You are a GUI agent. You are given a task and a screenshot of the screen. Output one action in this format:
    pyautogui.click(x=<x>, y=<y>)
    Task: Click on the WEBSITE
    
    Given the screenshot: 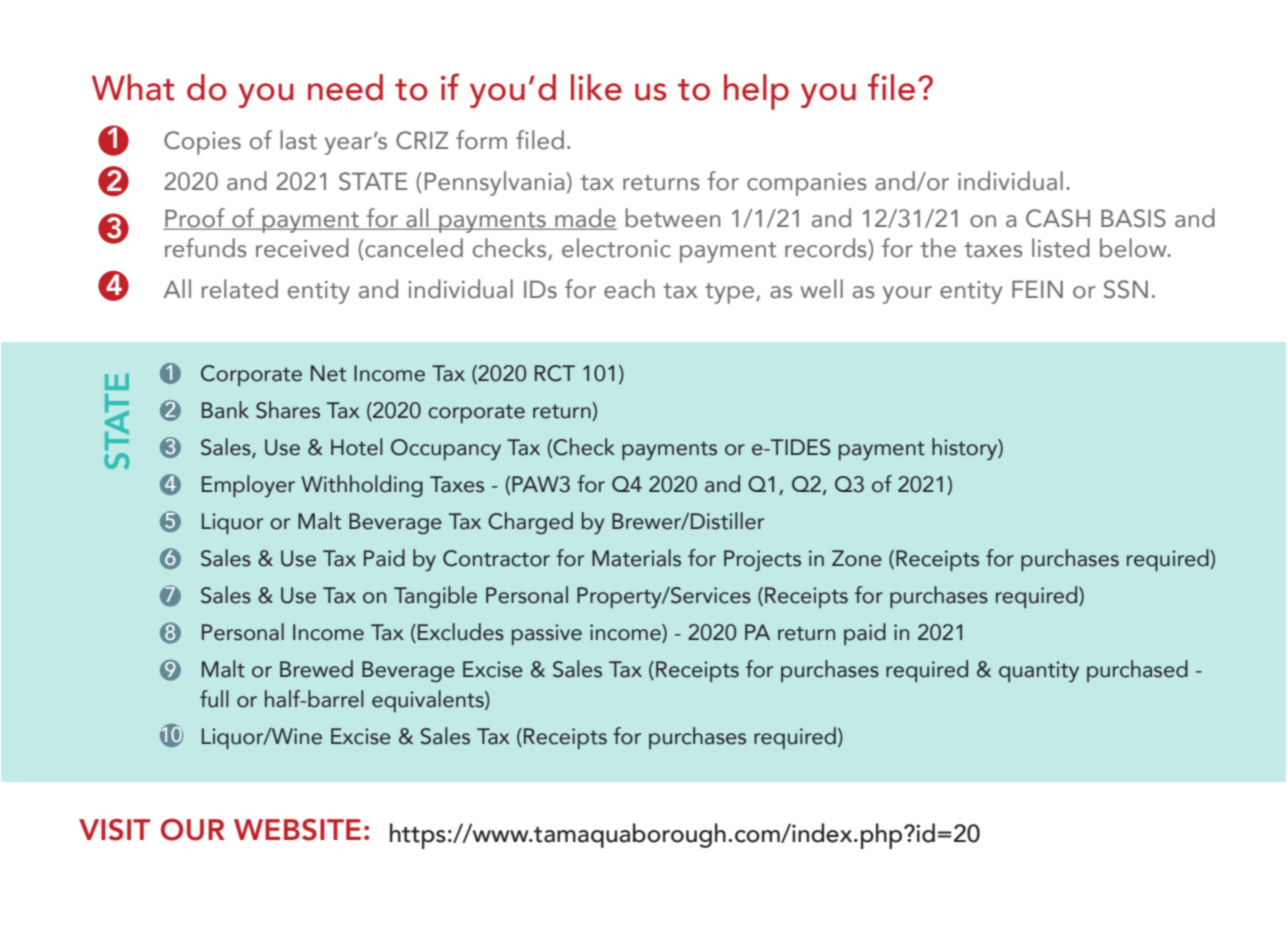 What is the action you would take?
    pyautogui.click(x=297, y=830)
